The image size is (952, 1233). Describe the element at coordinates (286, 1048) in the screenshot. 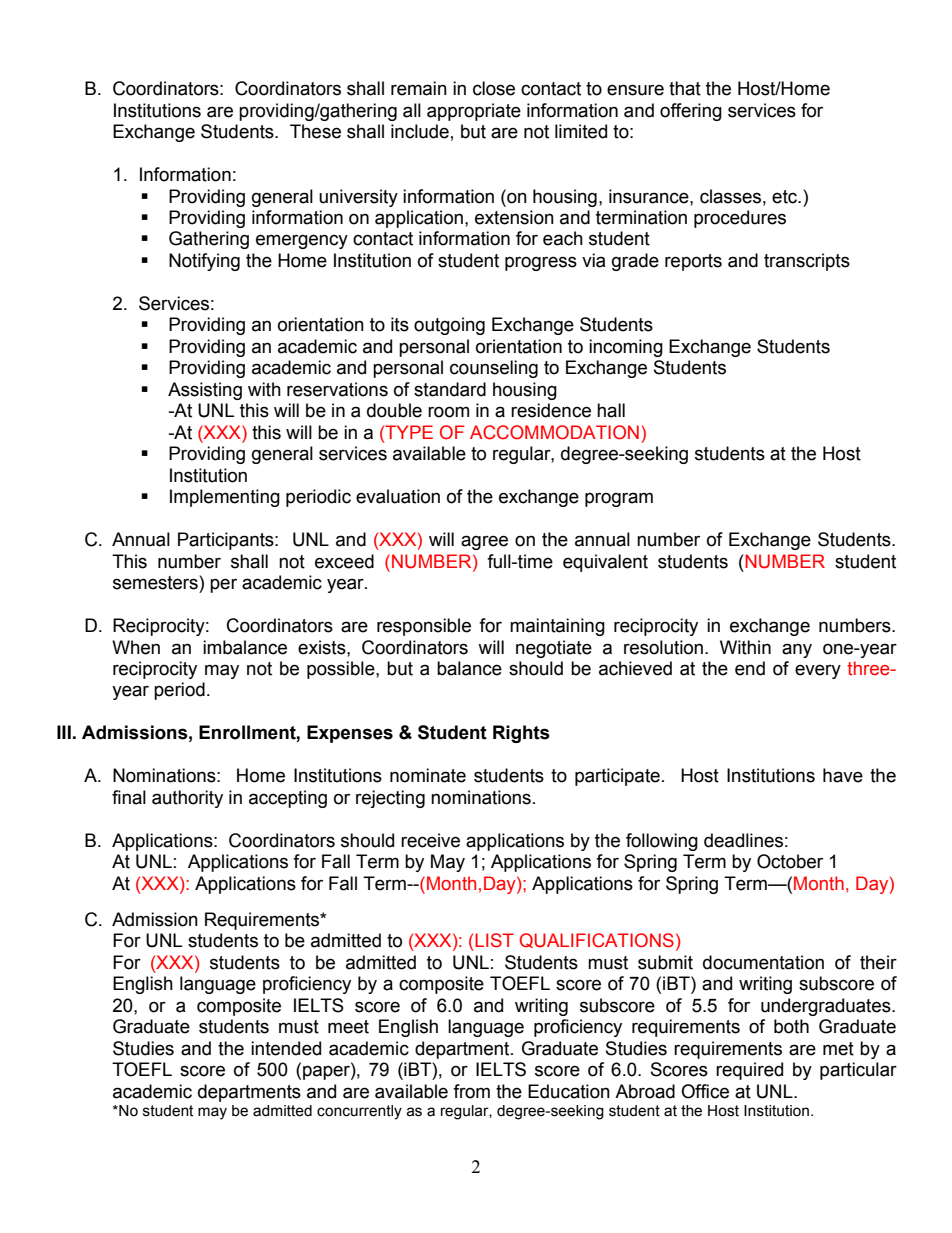

I see `intended` at that location.
